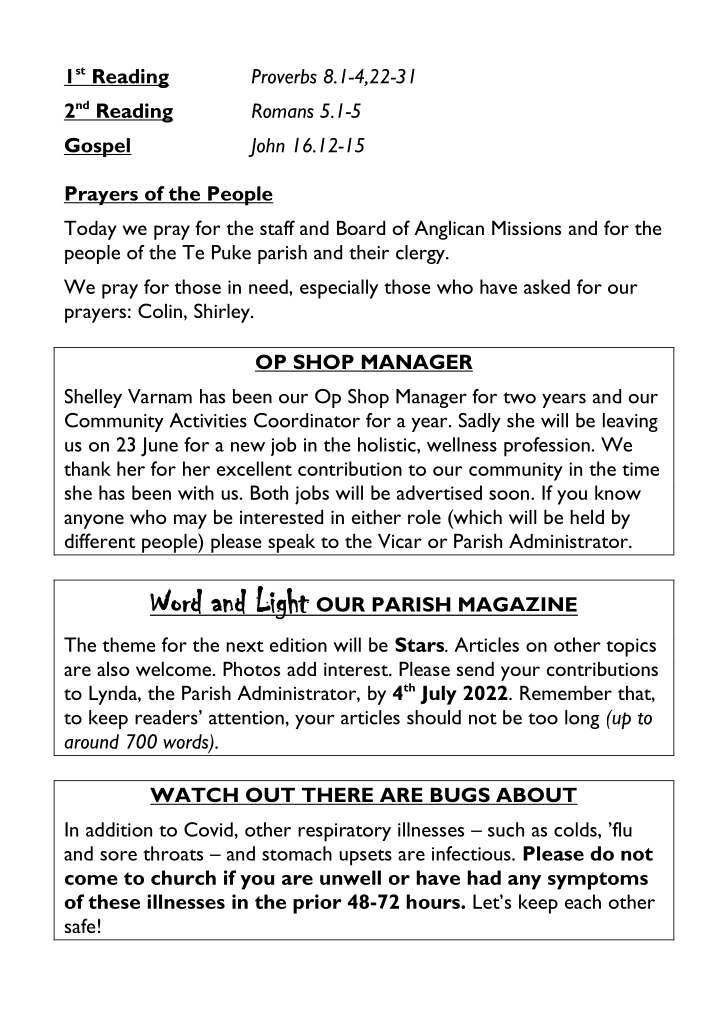 The image size is (728, 1032). What do you see at coordinates (526, 228) in the screenshot?
I see `Missions` at bounding box center [526, 228].
